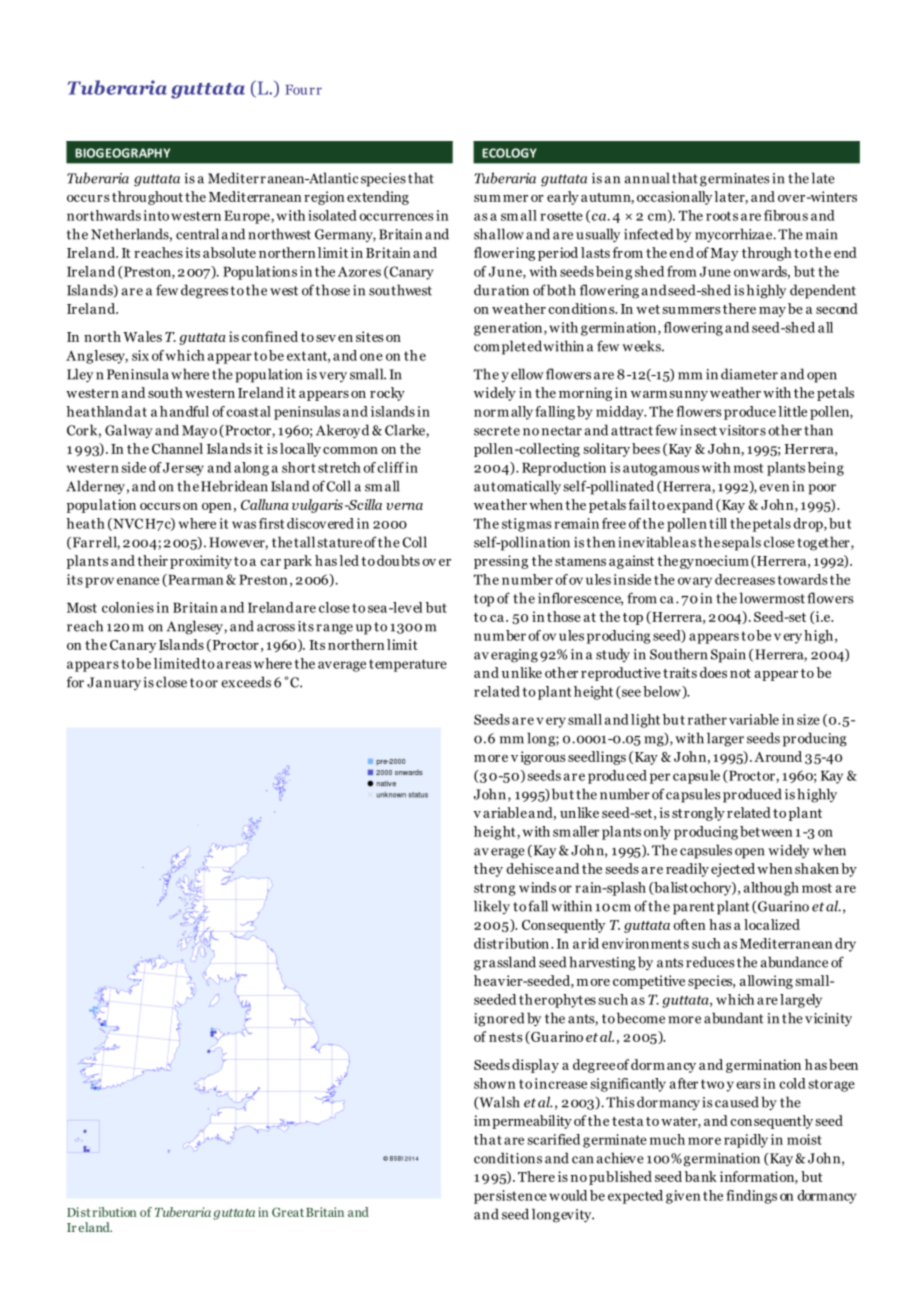  I want to click on they, so click(488, 870).
